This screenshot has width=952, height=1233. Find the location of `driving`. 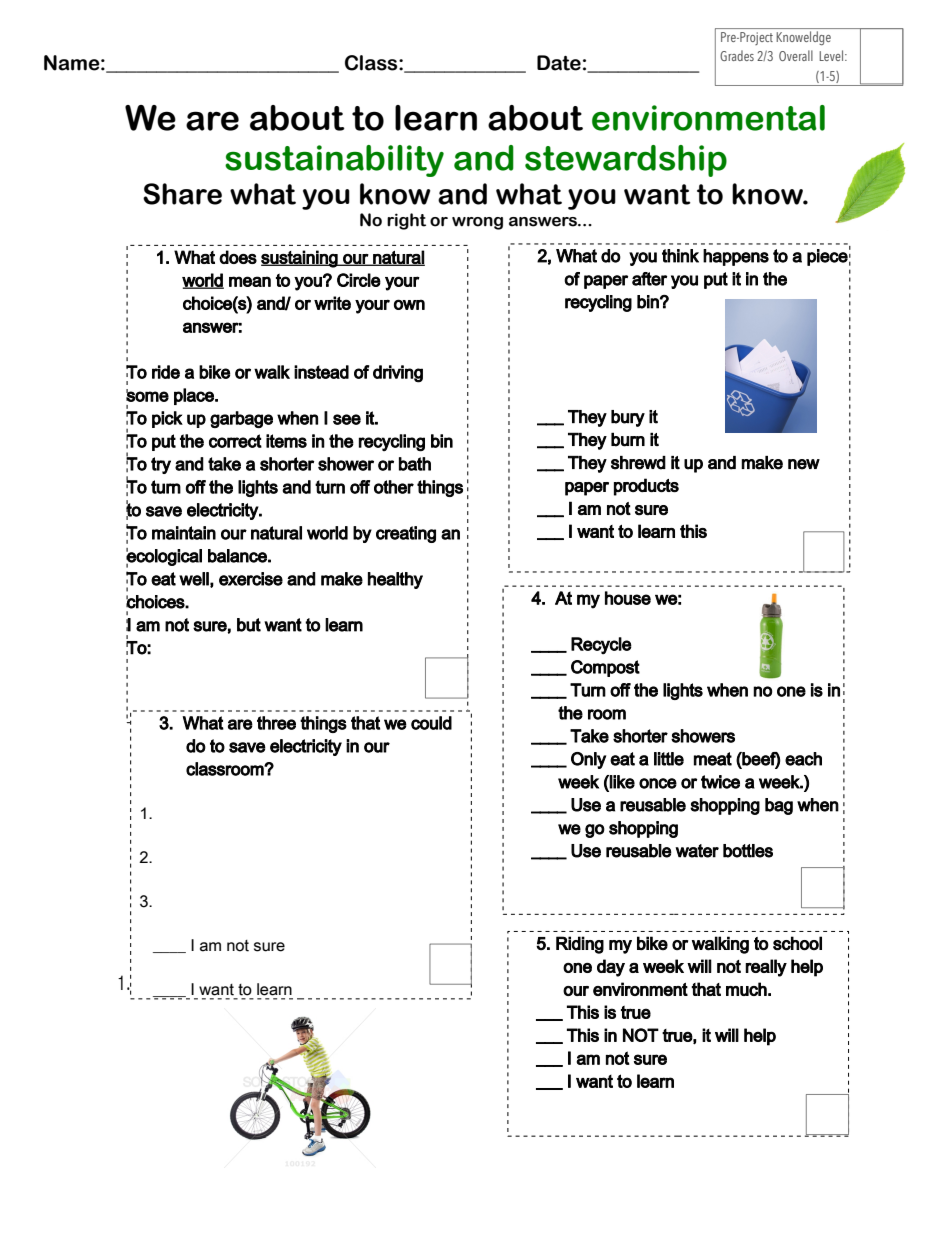

driving is located at coordinates (398, 374).
